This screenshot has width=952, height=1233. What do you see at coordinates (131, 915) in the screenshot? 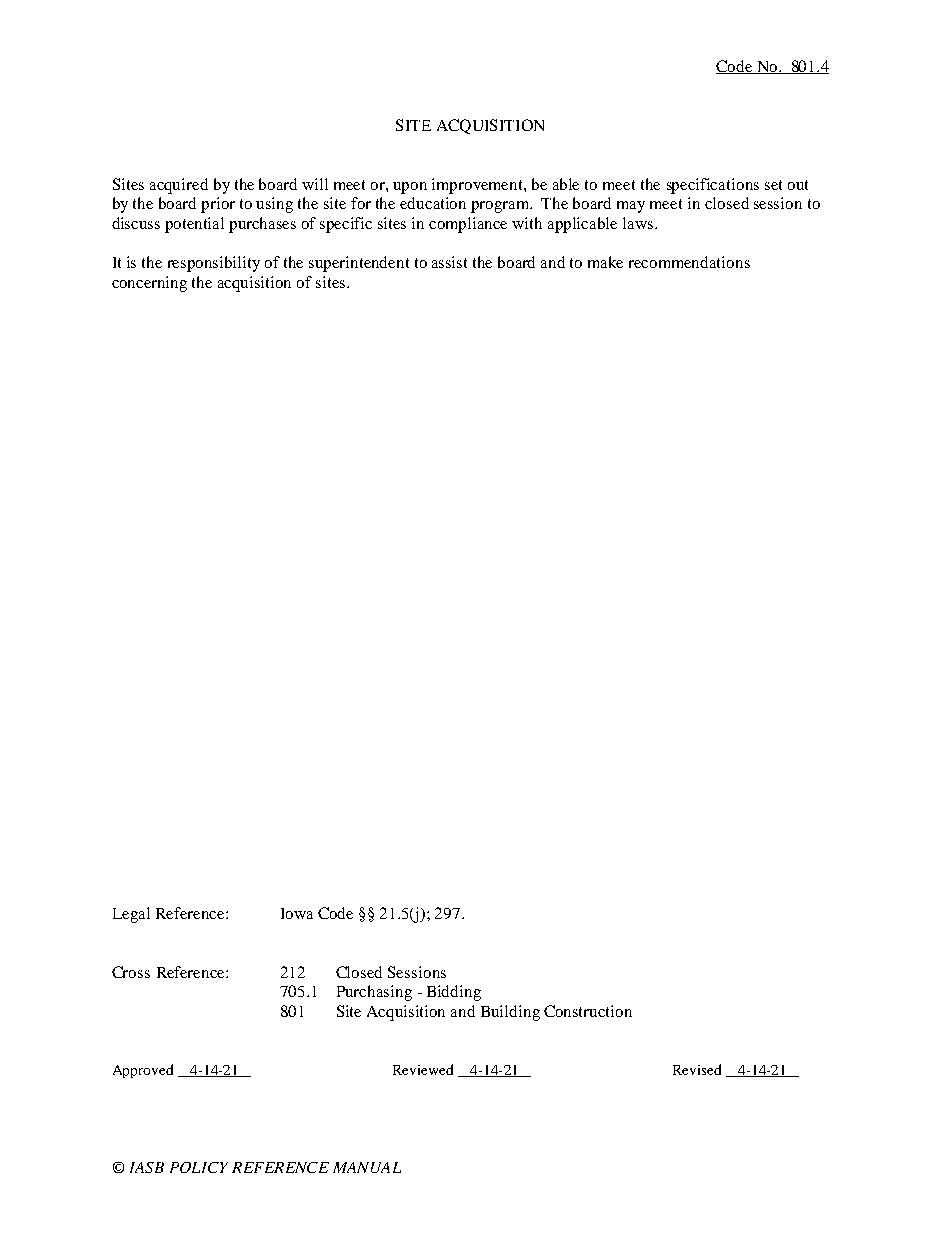
I see `Legal` at bounding box center [131, 915].
